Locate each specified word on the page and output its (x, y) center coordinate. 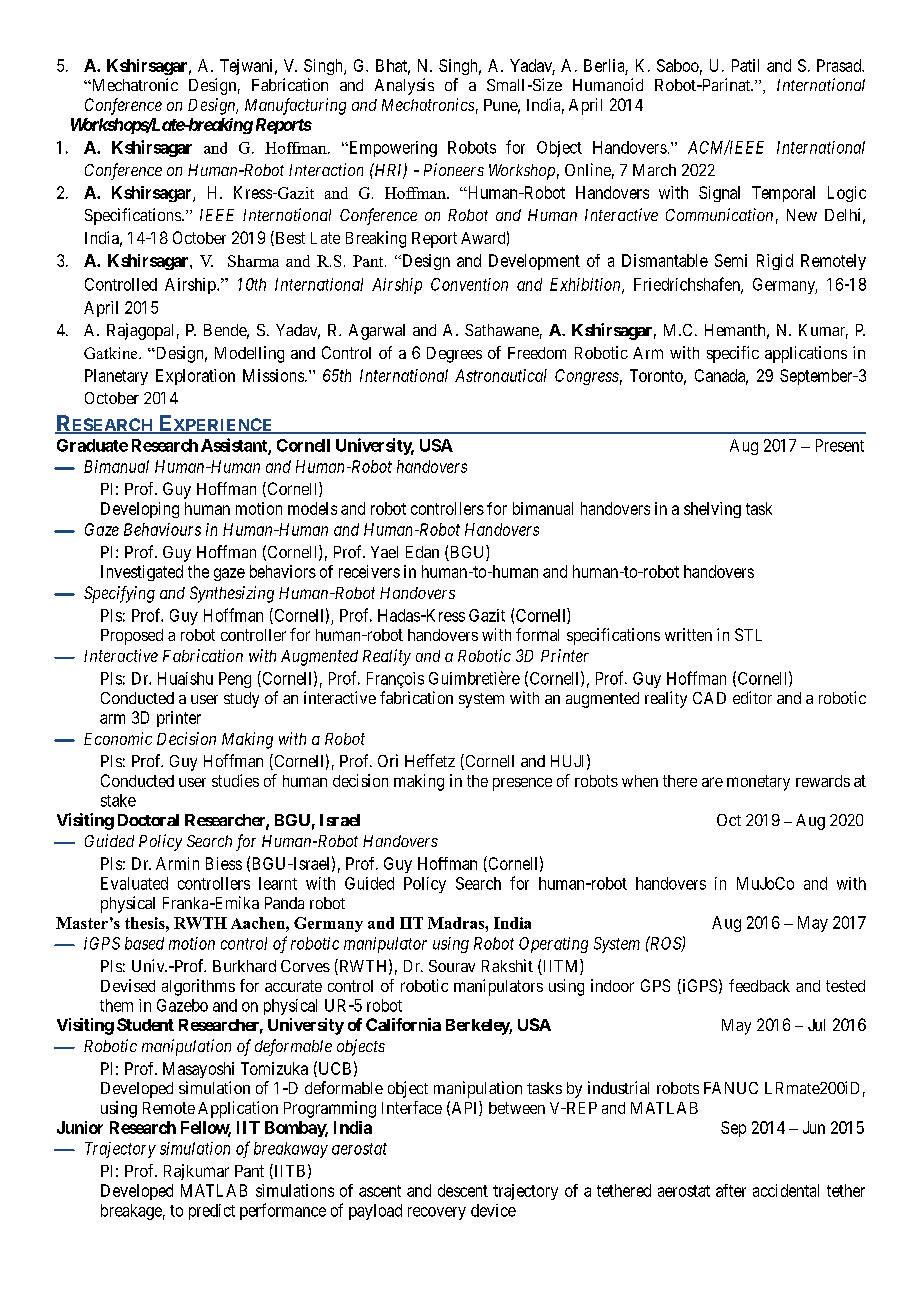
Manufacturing (295, 106)
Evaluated (134, 883)
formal (537, 634)
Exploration (195, 377)
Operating (553, 945)
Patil (745, 65)
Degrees (454, 355)
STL (748, 634)
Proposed (132, 637)
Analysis (404, 86)
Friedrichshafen (688, 285)
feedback (759, 985)
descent (463, 1190)
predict (212, 1212)
